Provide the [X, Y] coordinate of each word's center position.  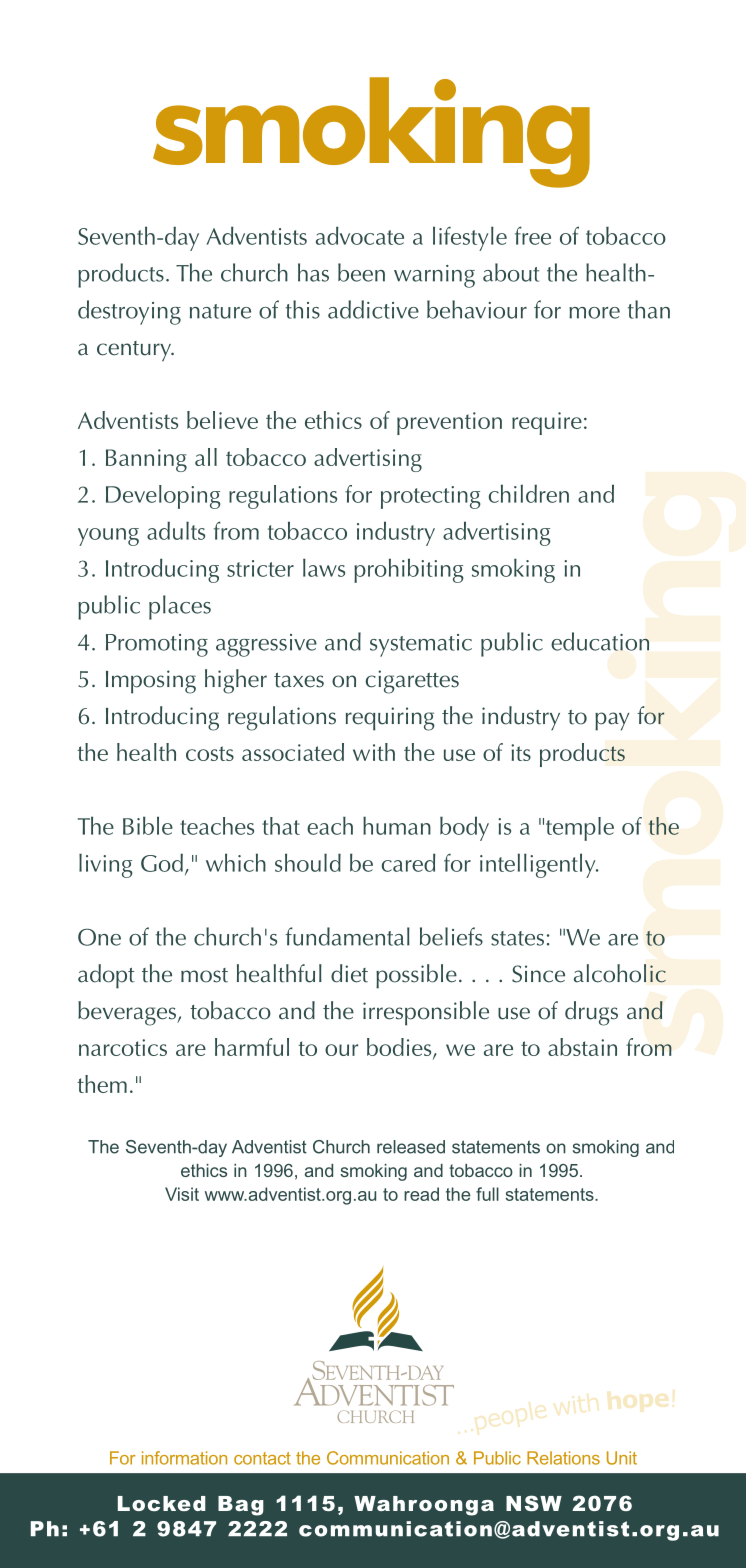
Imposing [151, 682]
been [361, 272]
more [594, 313]
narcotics [123, 1047]
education [600, 641]
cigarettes [412, 682]
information [184, 1458]
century [135, 351]
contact [262, 1458]
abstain [582, 1047]
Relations [563, 1458]
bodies [400, 1048]
